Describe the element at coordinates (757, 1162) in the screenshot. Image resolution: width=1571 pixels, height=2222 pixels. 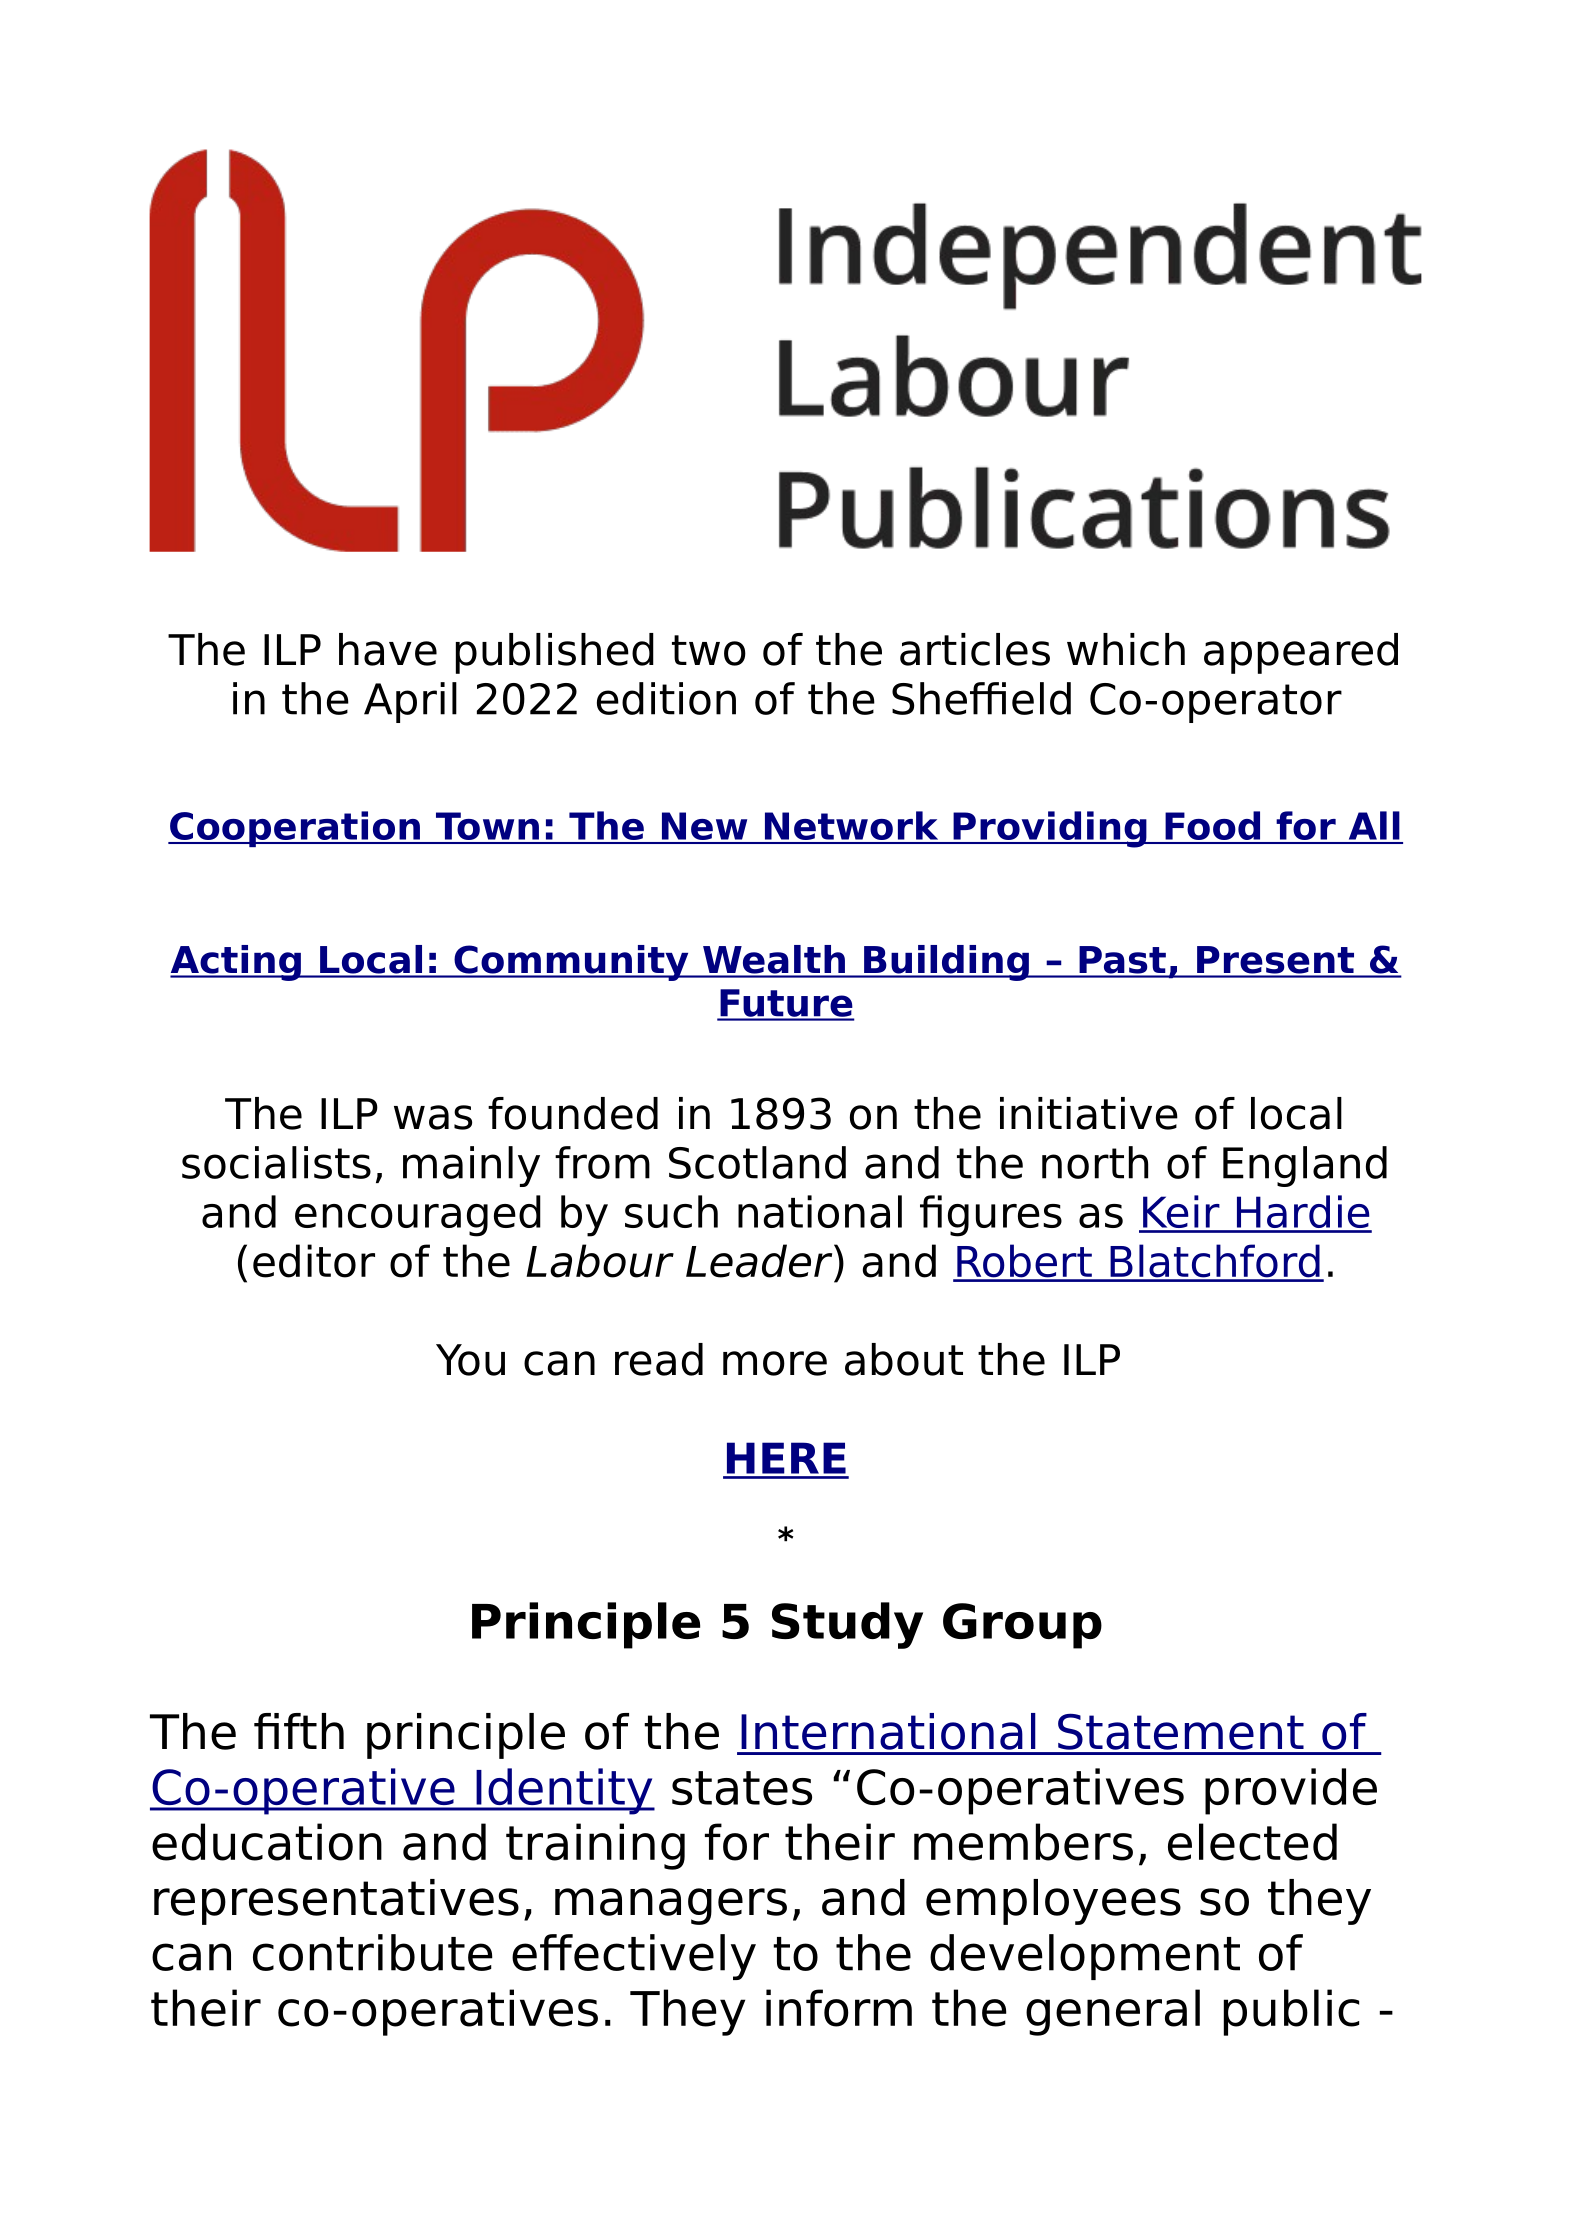
I see `Scotland` at that location.
